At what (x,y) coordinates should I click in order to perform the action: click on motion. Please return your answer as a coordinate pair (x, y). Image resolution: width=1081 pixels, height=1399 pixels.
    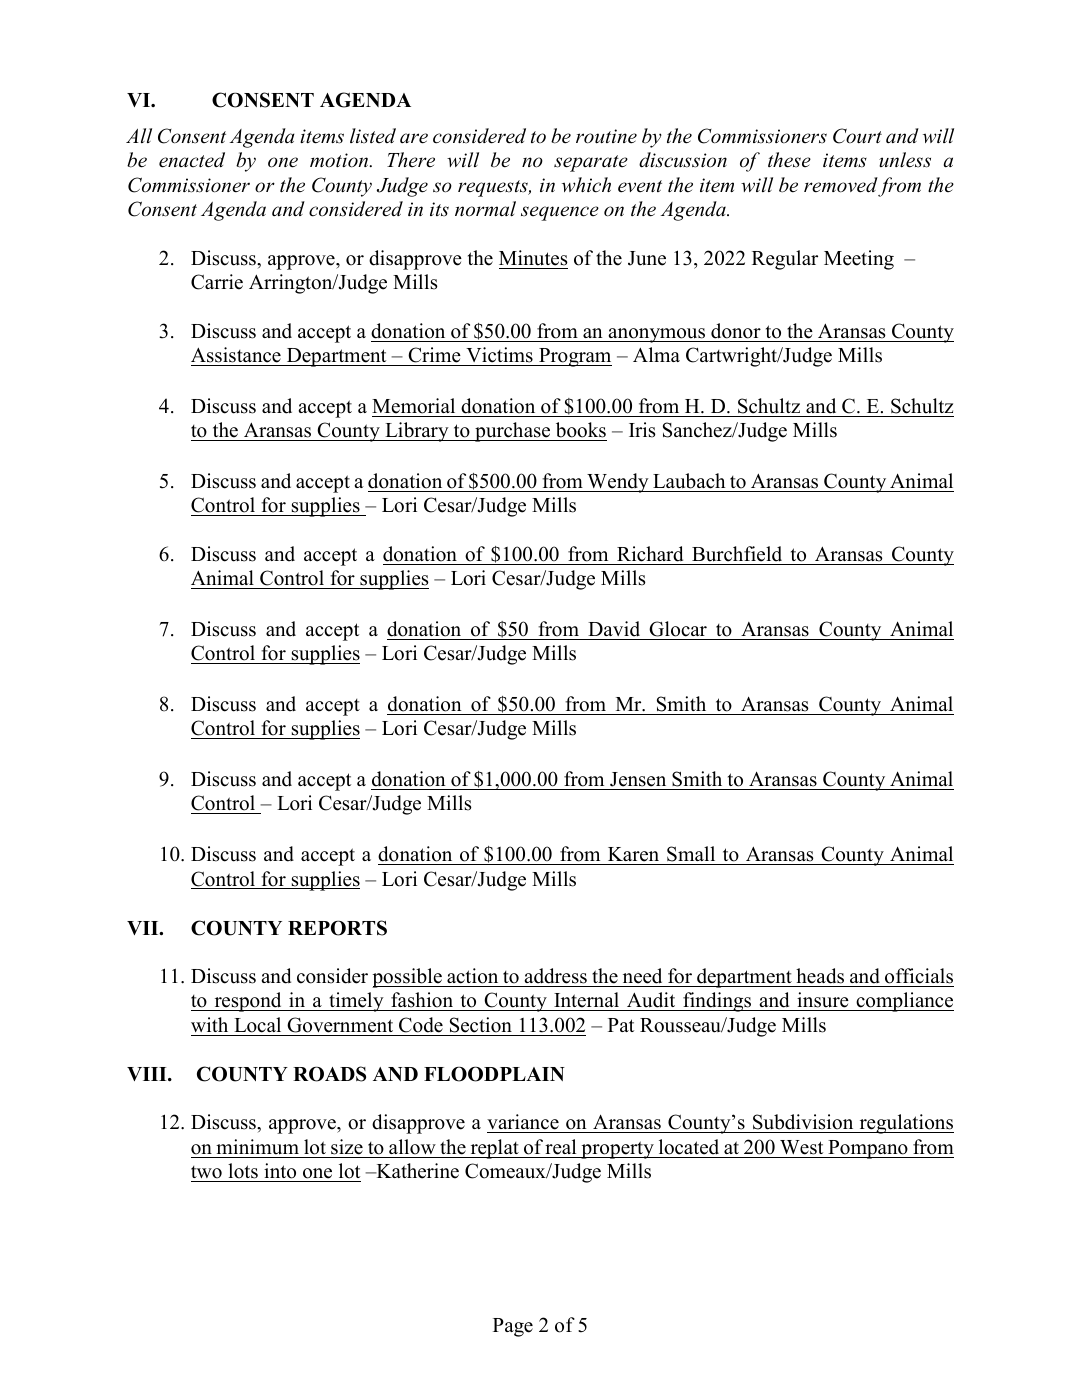
    Looking at the image, I should click on (340, 160).
